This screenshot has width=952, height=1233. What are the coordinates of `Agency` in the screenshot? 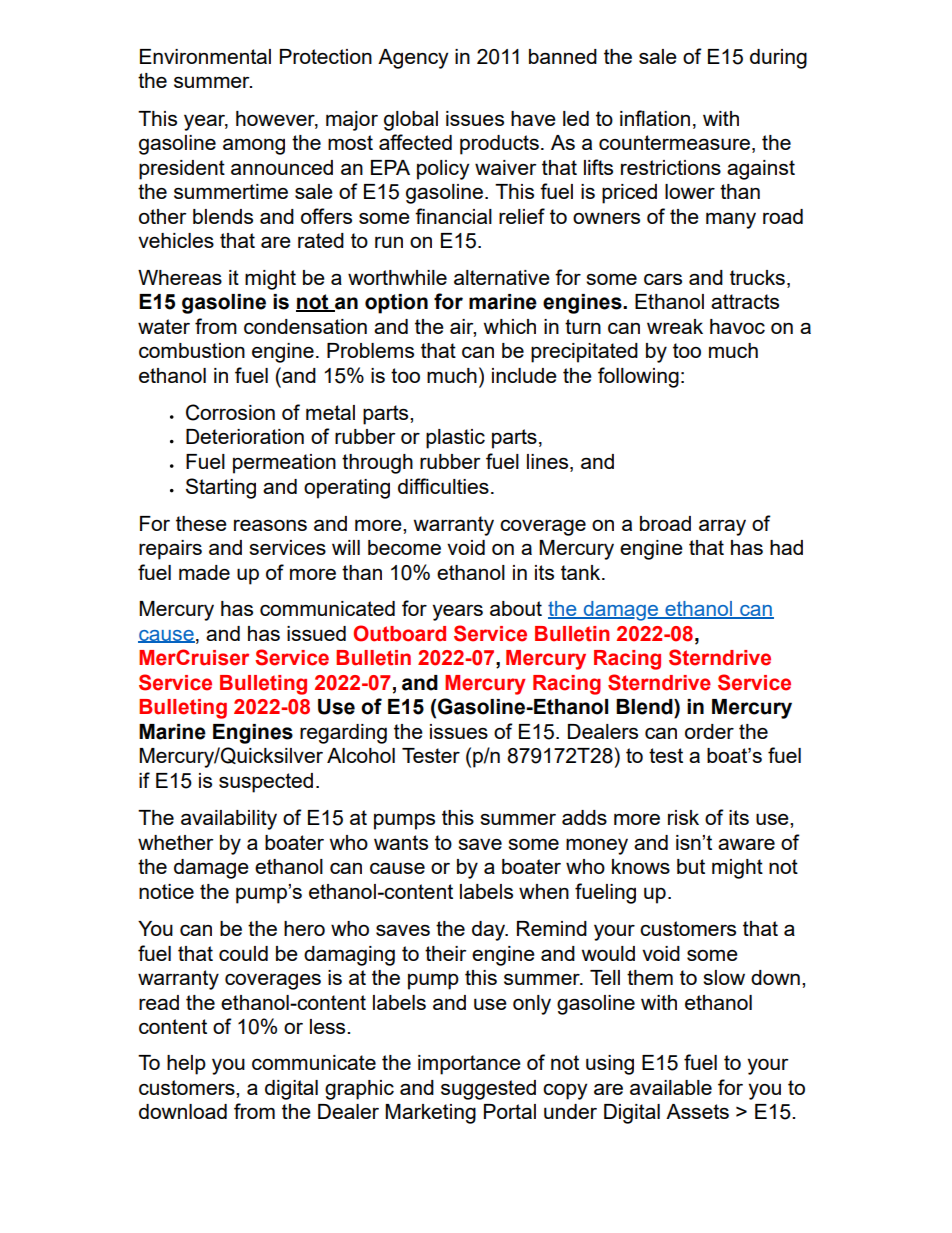 It's located at (413, 59).
